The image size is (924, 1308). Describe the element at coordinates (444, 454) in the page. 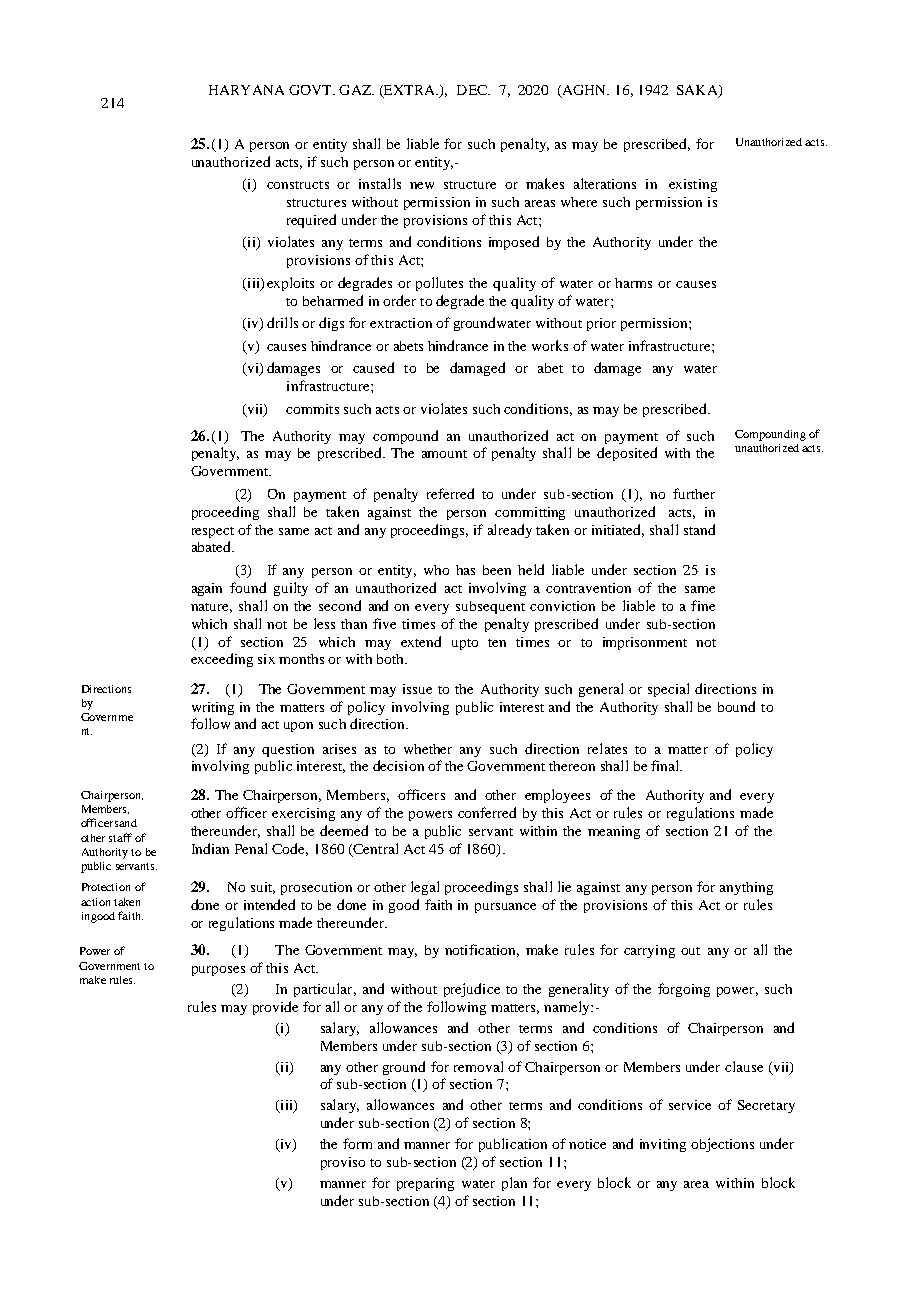

I see `amount` at that location.
